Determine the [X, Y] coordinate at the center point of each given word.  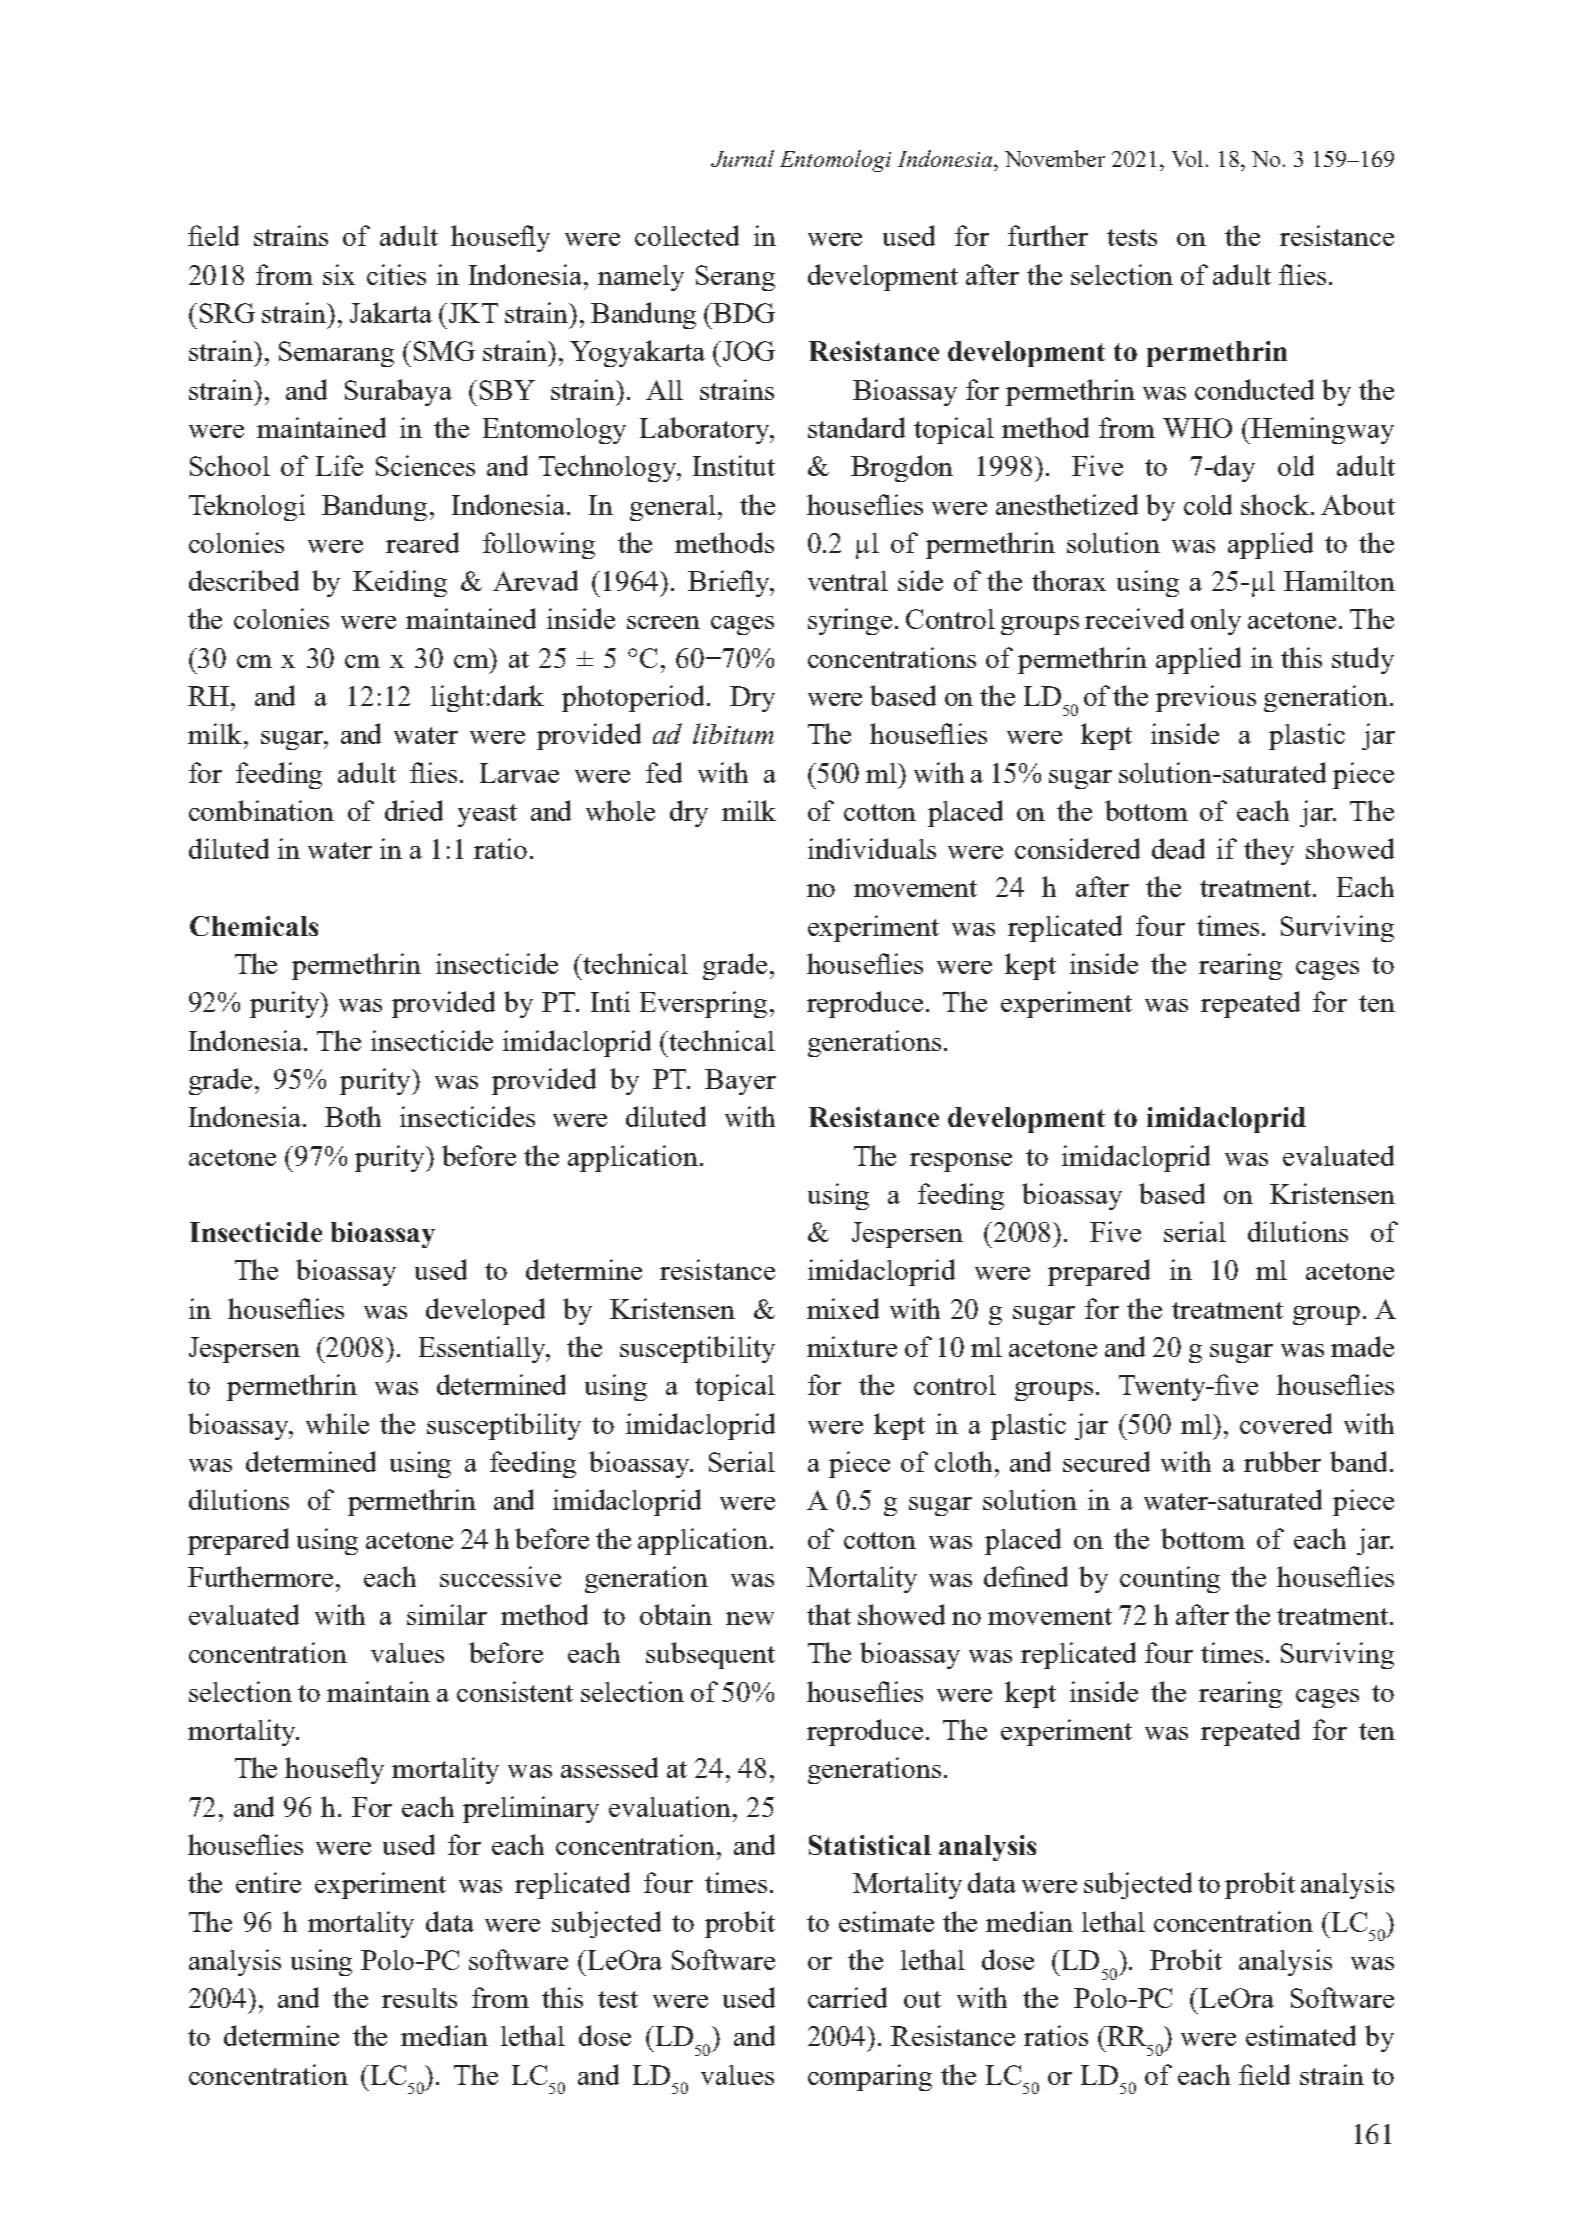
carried [847, 1997]
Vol [1187, 158]
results [419, 1998]
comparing [870, 2077]
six [339, 274]
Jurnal [742, 158]
